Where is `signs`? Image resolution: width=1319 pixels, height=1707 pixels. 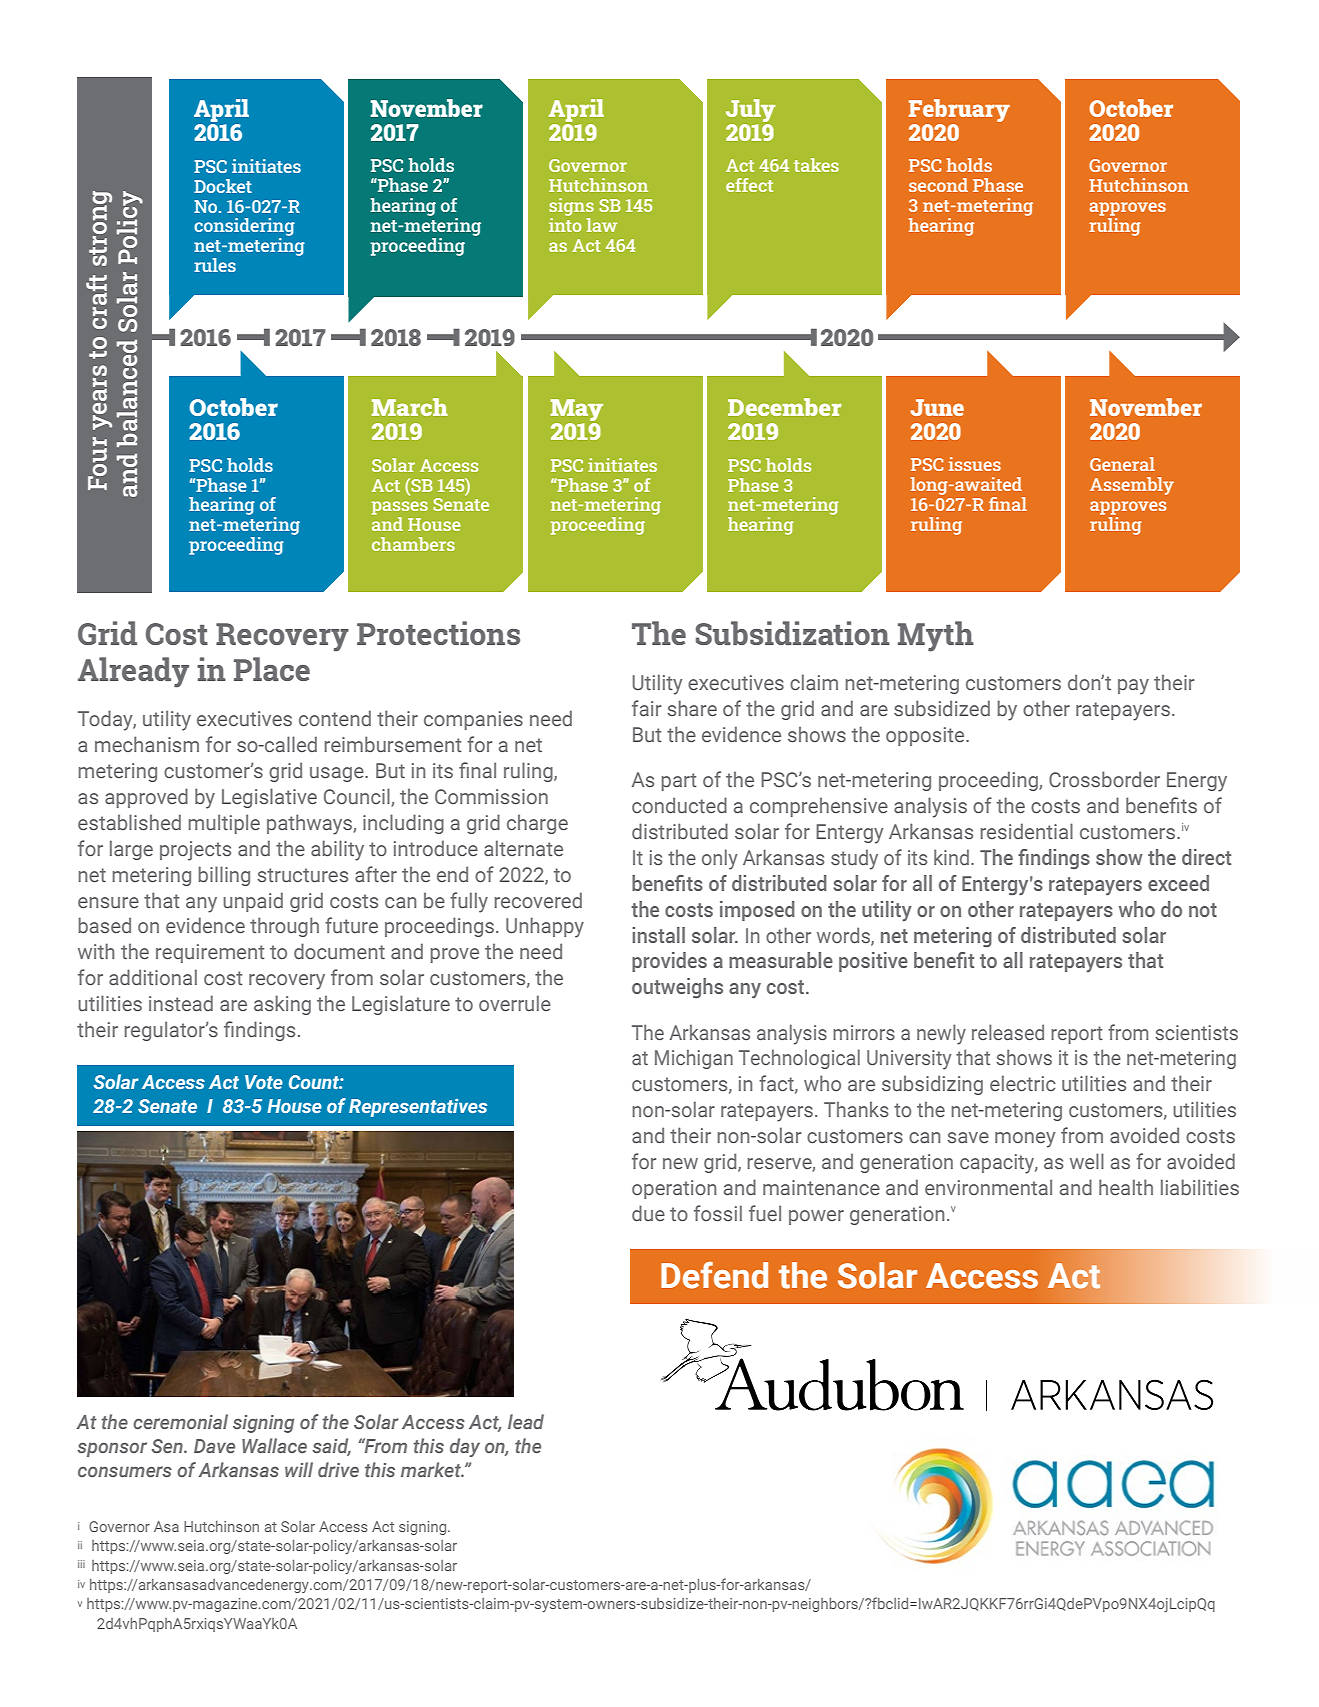 signs is located at coordinates (571, 207).
